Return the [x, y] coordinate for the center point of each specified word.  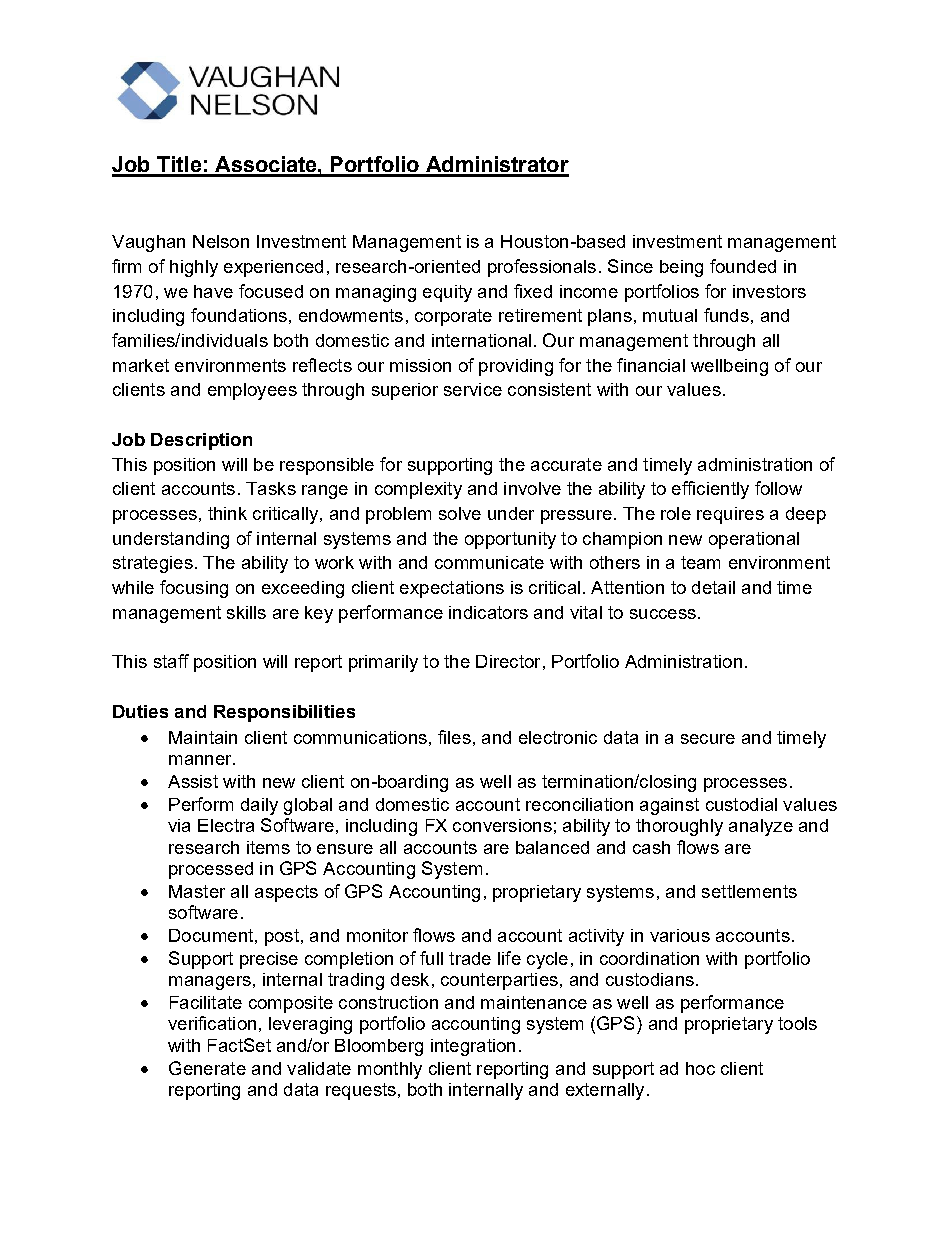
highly [194, 268]
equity [447, 293]
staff [171, 661]
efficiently [710, 490]
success [663, 614]
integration [473, 1047]
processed [211, 870]
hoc [700, 1068]
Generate [207, 1068]
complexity [418, 490]
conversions [502, 825]
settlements [749, 891]
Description [201, 441]
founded [743, 266]
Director [508, 661]
